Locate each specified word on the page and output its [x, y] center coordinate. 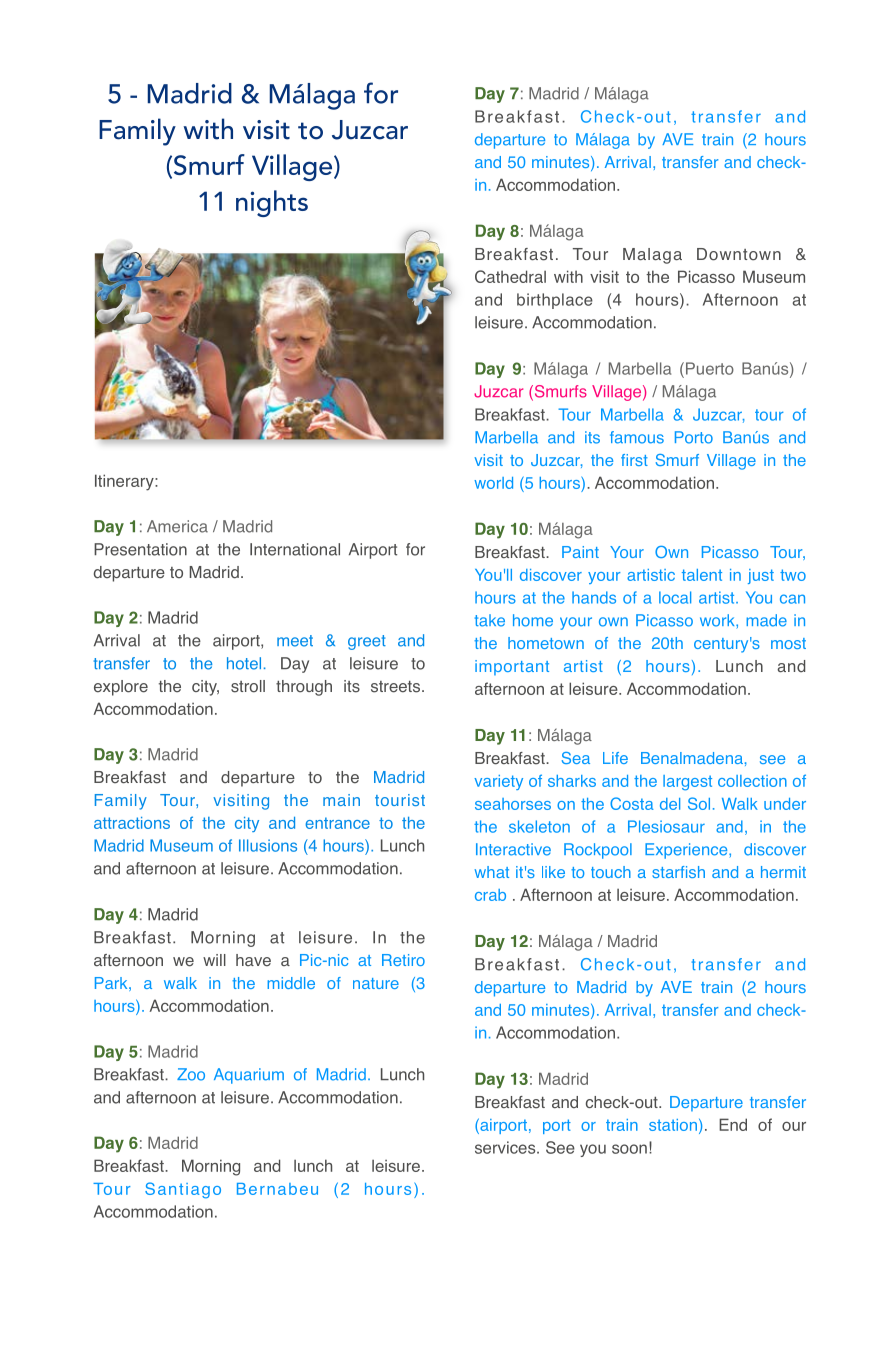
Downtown [739, 254]
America [177, 526]
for [415, 549]
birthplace [555, 301]
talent [702, 575]
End [733, 1124]
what [492, 872]
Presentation [140, 549]
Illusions [268, 845]
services [506, 1147]
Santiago [183, 1190]
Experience [687, 851]
